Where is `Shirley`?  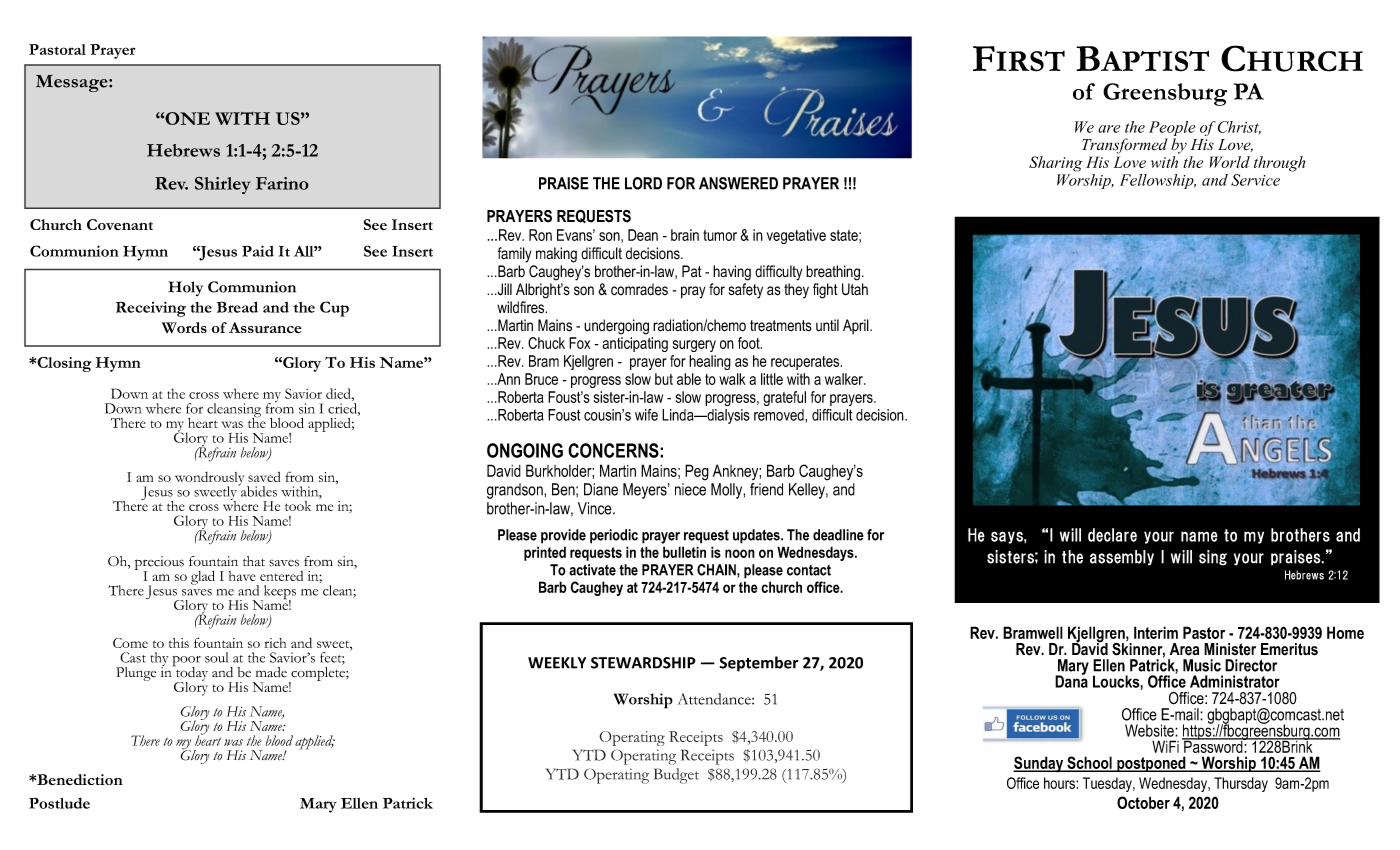 Shirley is located at coordinates (223, 185).
